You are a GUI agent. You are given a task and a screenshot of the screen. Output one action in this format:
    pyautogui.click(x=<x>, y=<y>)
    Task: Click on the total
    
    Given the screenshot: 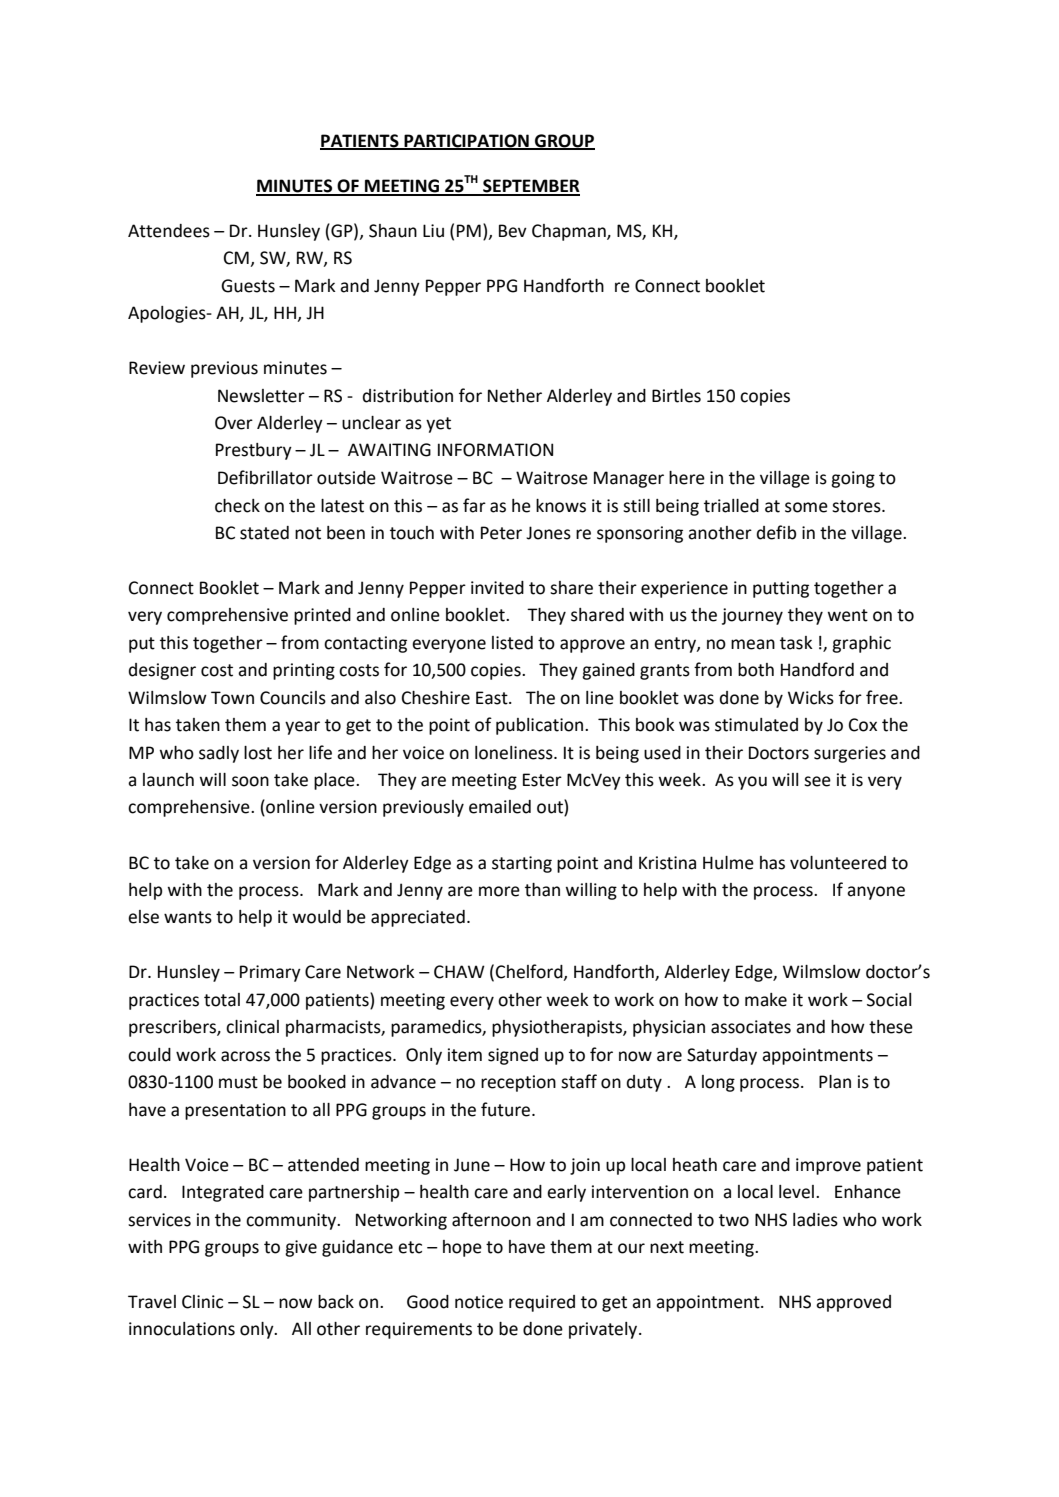 What is the action you would take?
    pyautogui.click(x=222, y=1000)
